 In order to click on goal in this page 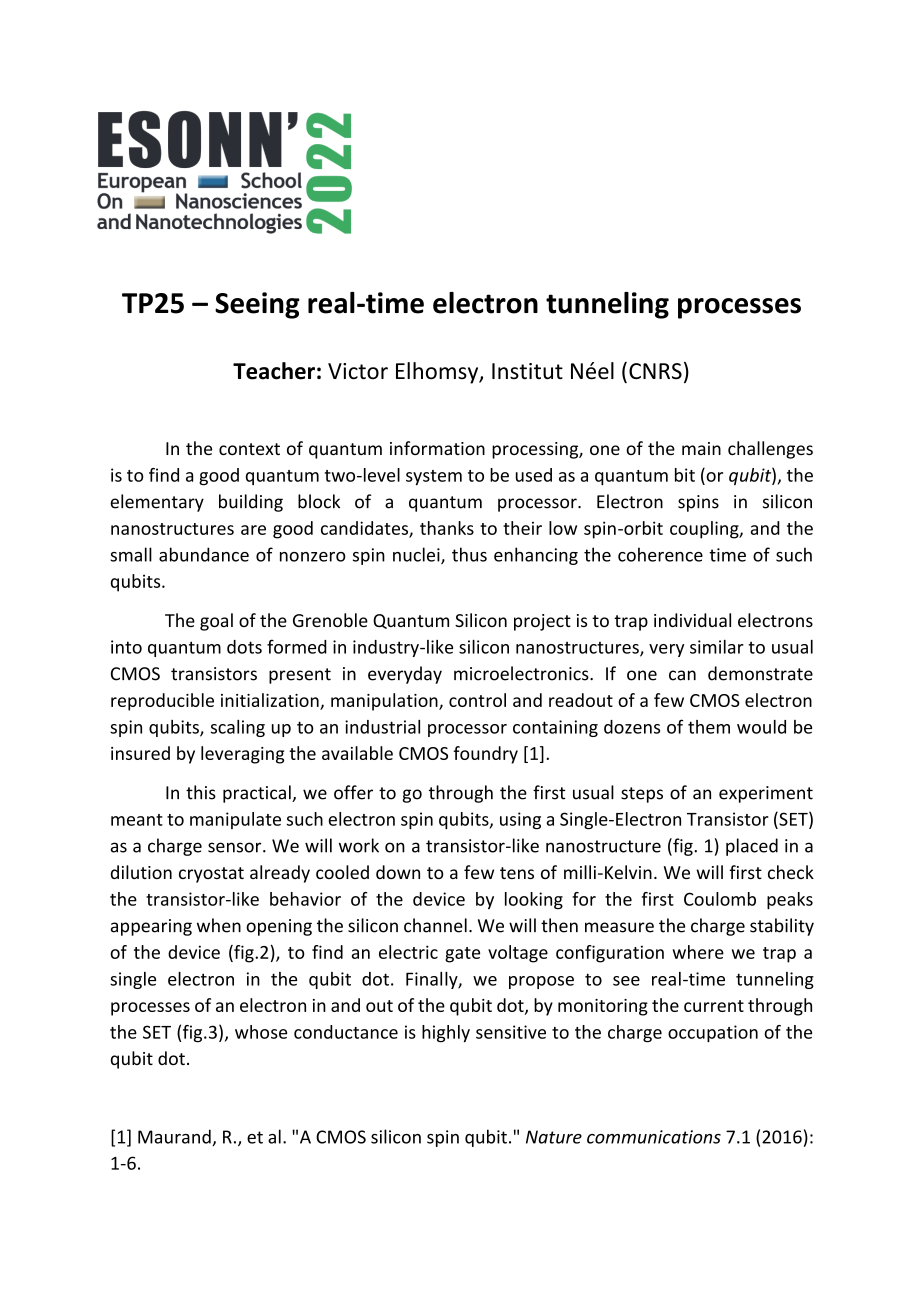, I will do `click(216, 622)`.
